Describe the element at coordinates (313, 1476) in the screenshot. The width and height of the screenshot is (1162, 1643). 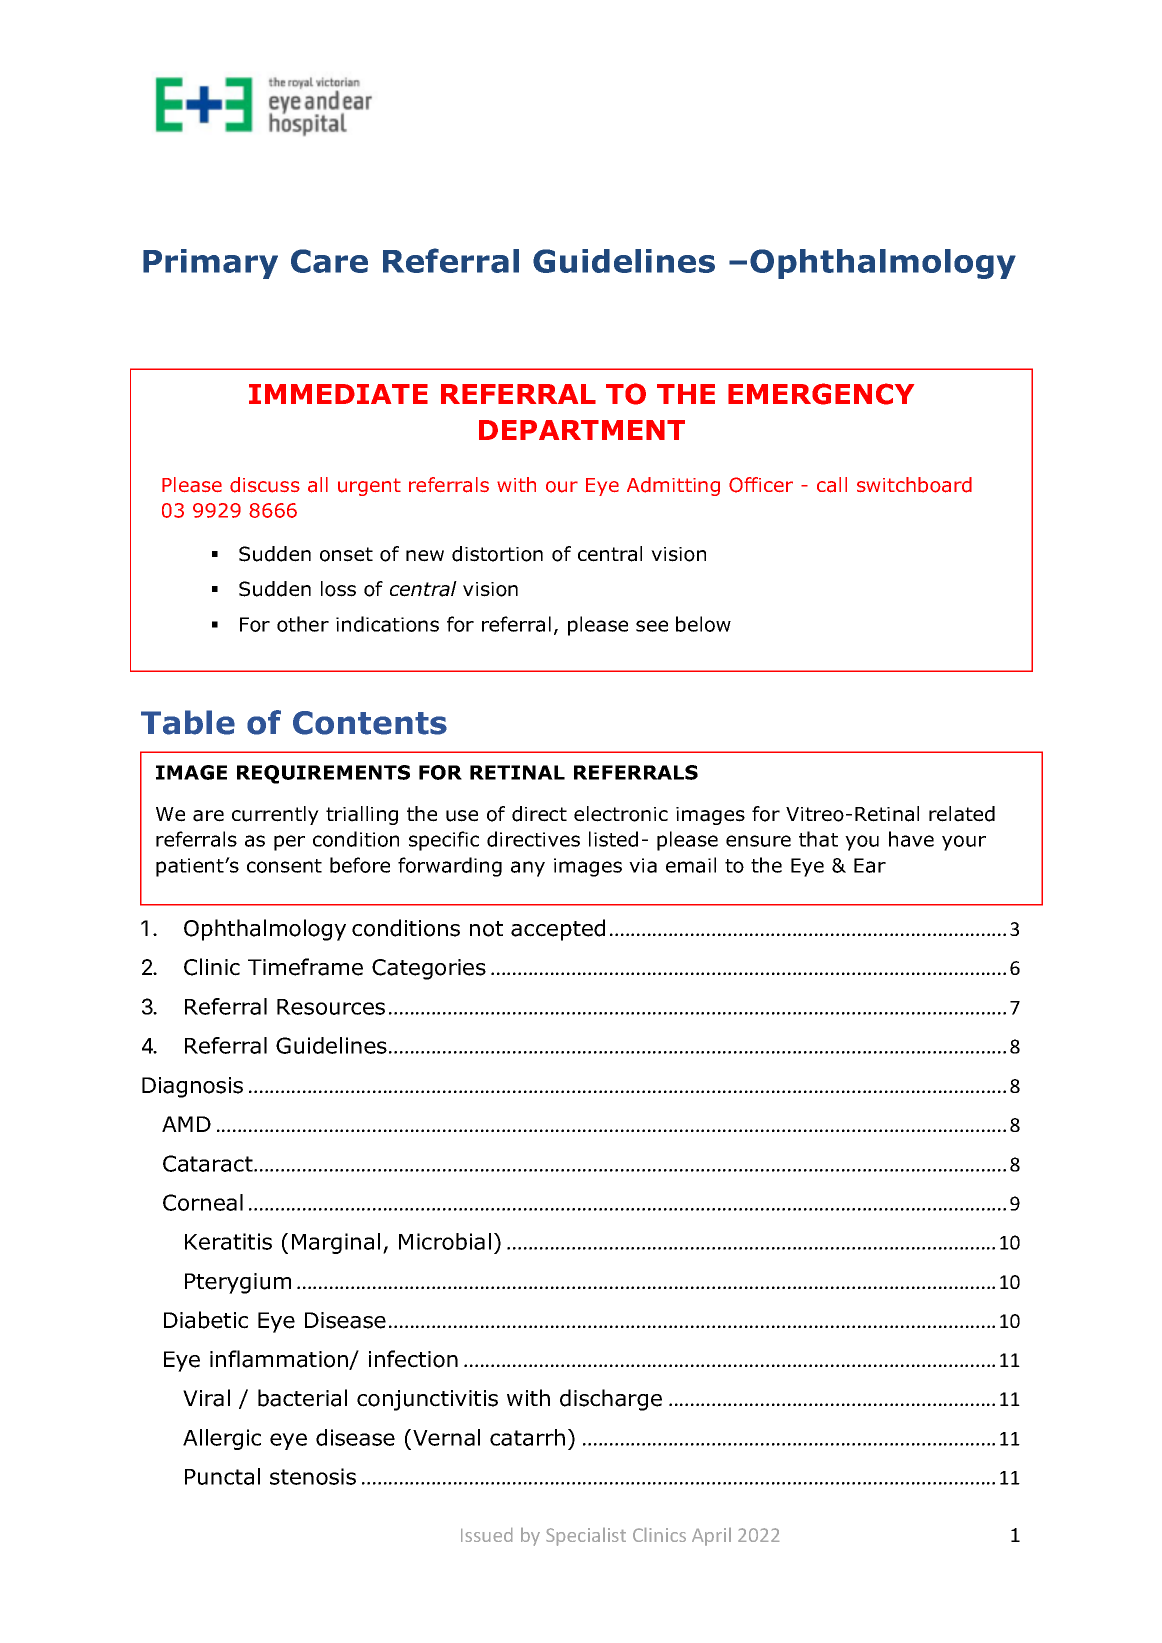
I see `stenosis` at that location.
